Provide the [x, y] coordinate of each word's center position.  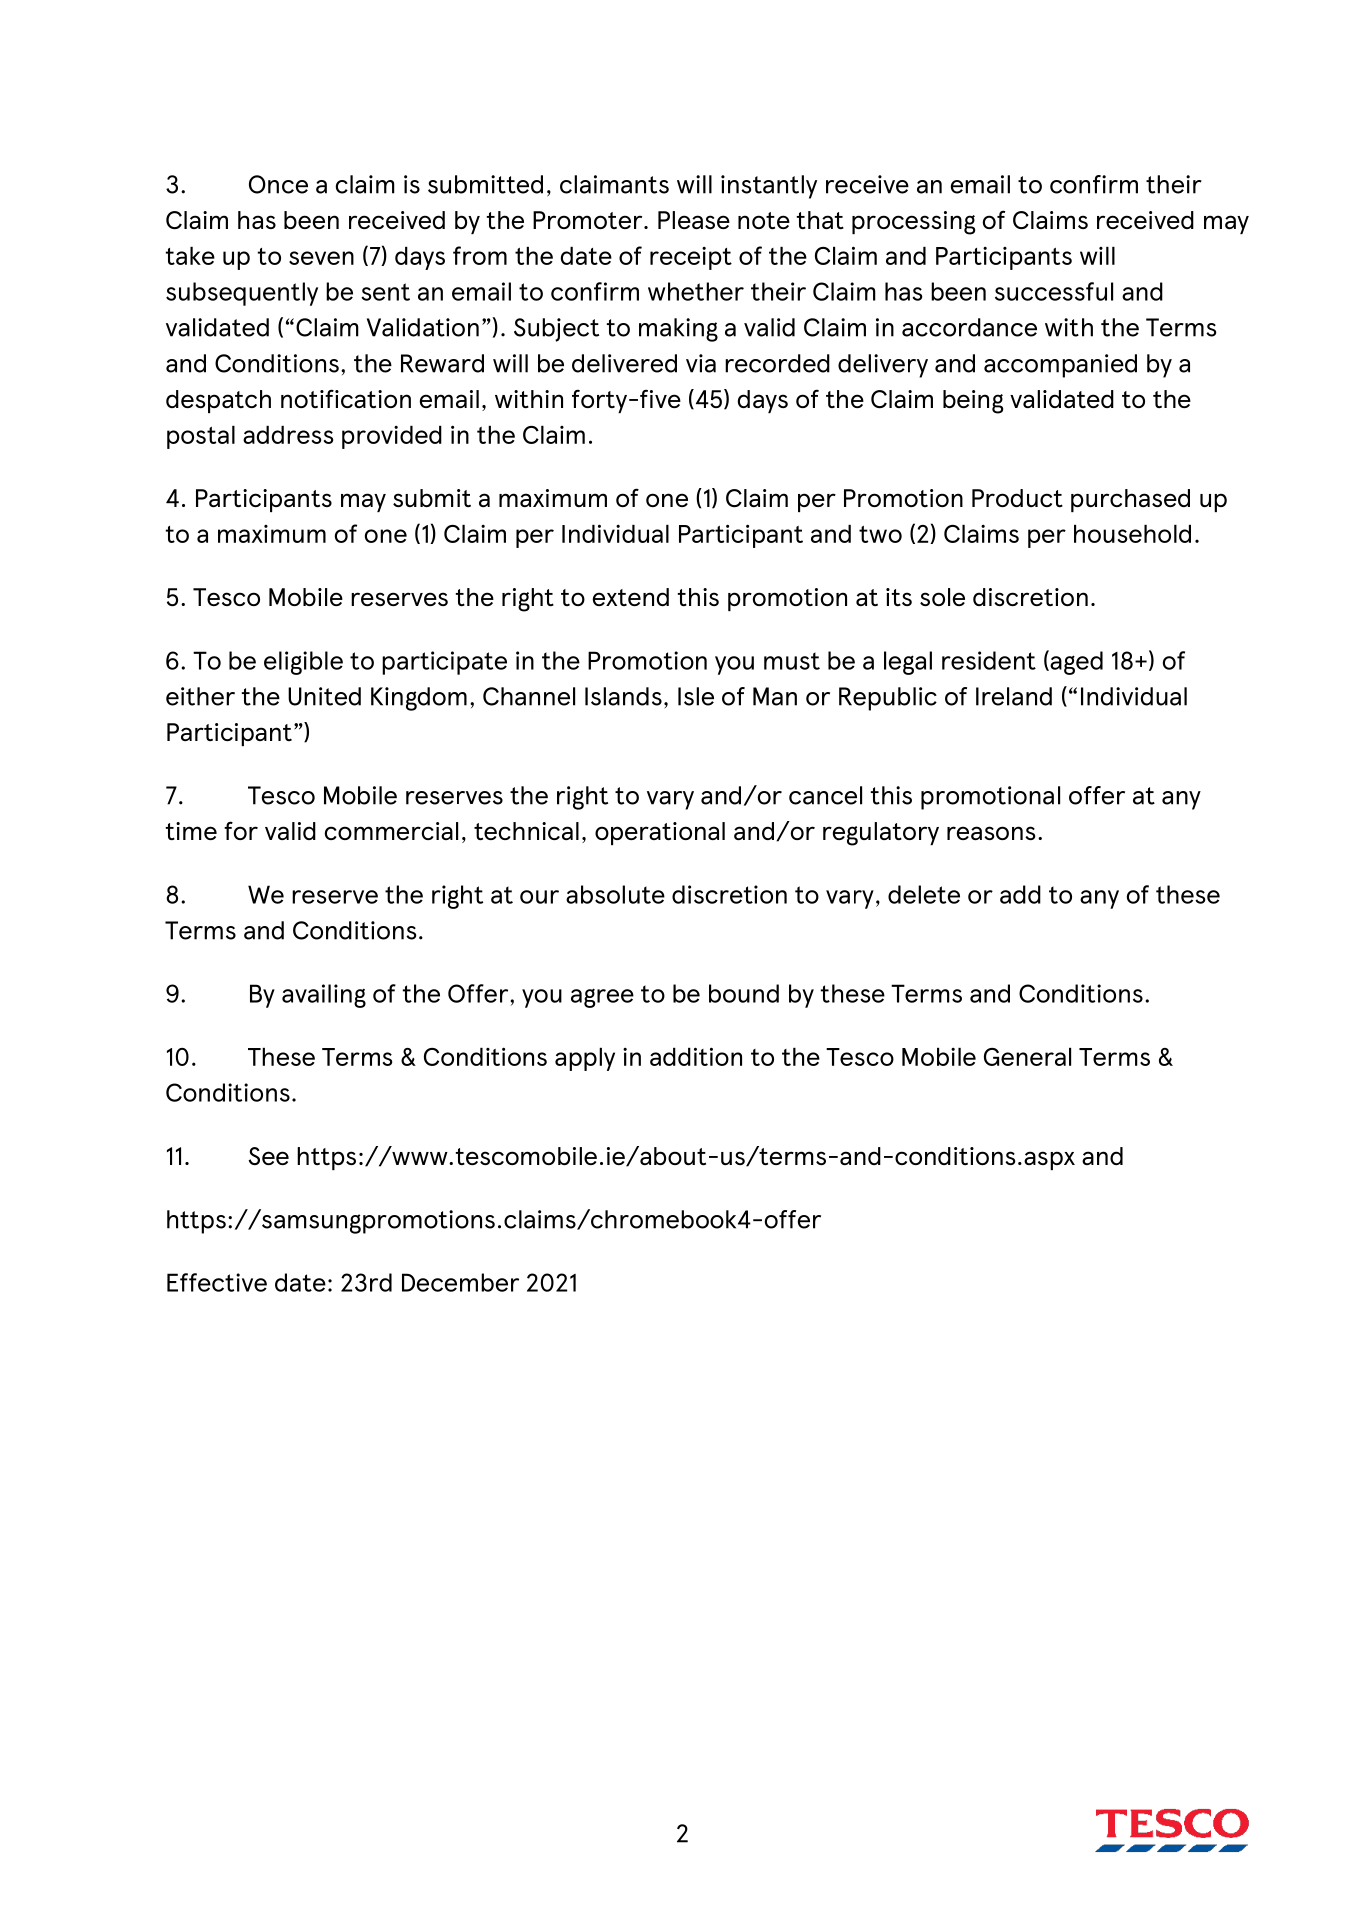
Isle [696, 696]
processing [913, 223]
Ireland [1014, 696]
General [1027, 1057]
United [324, 696]
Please [694, 220]
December [460, 1282]
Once [278, 184]
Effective [217, 1282]
